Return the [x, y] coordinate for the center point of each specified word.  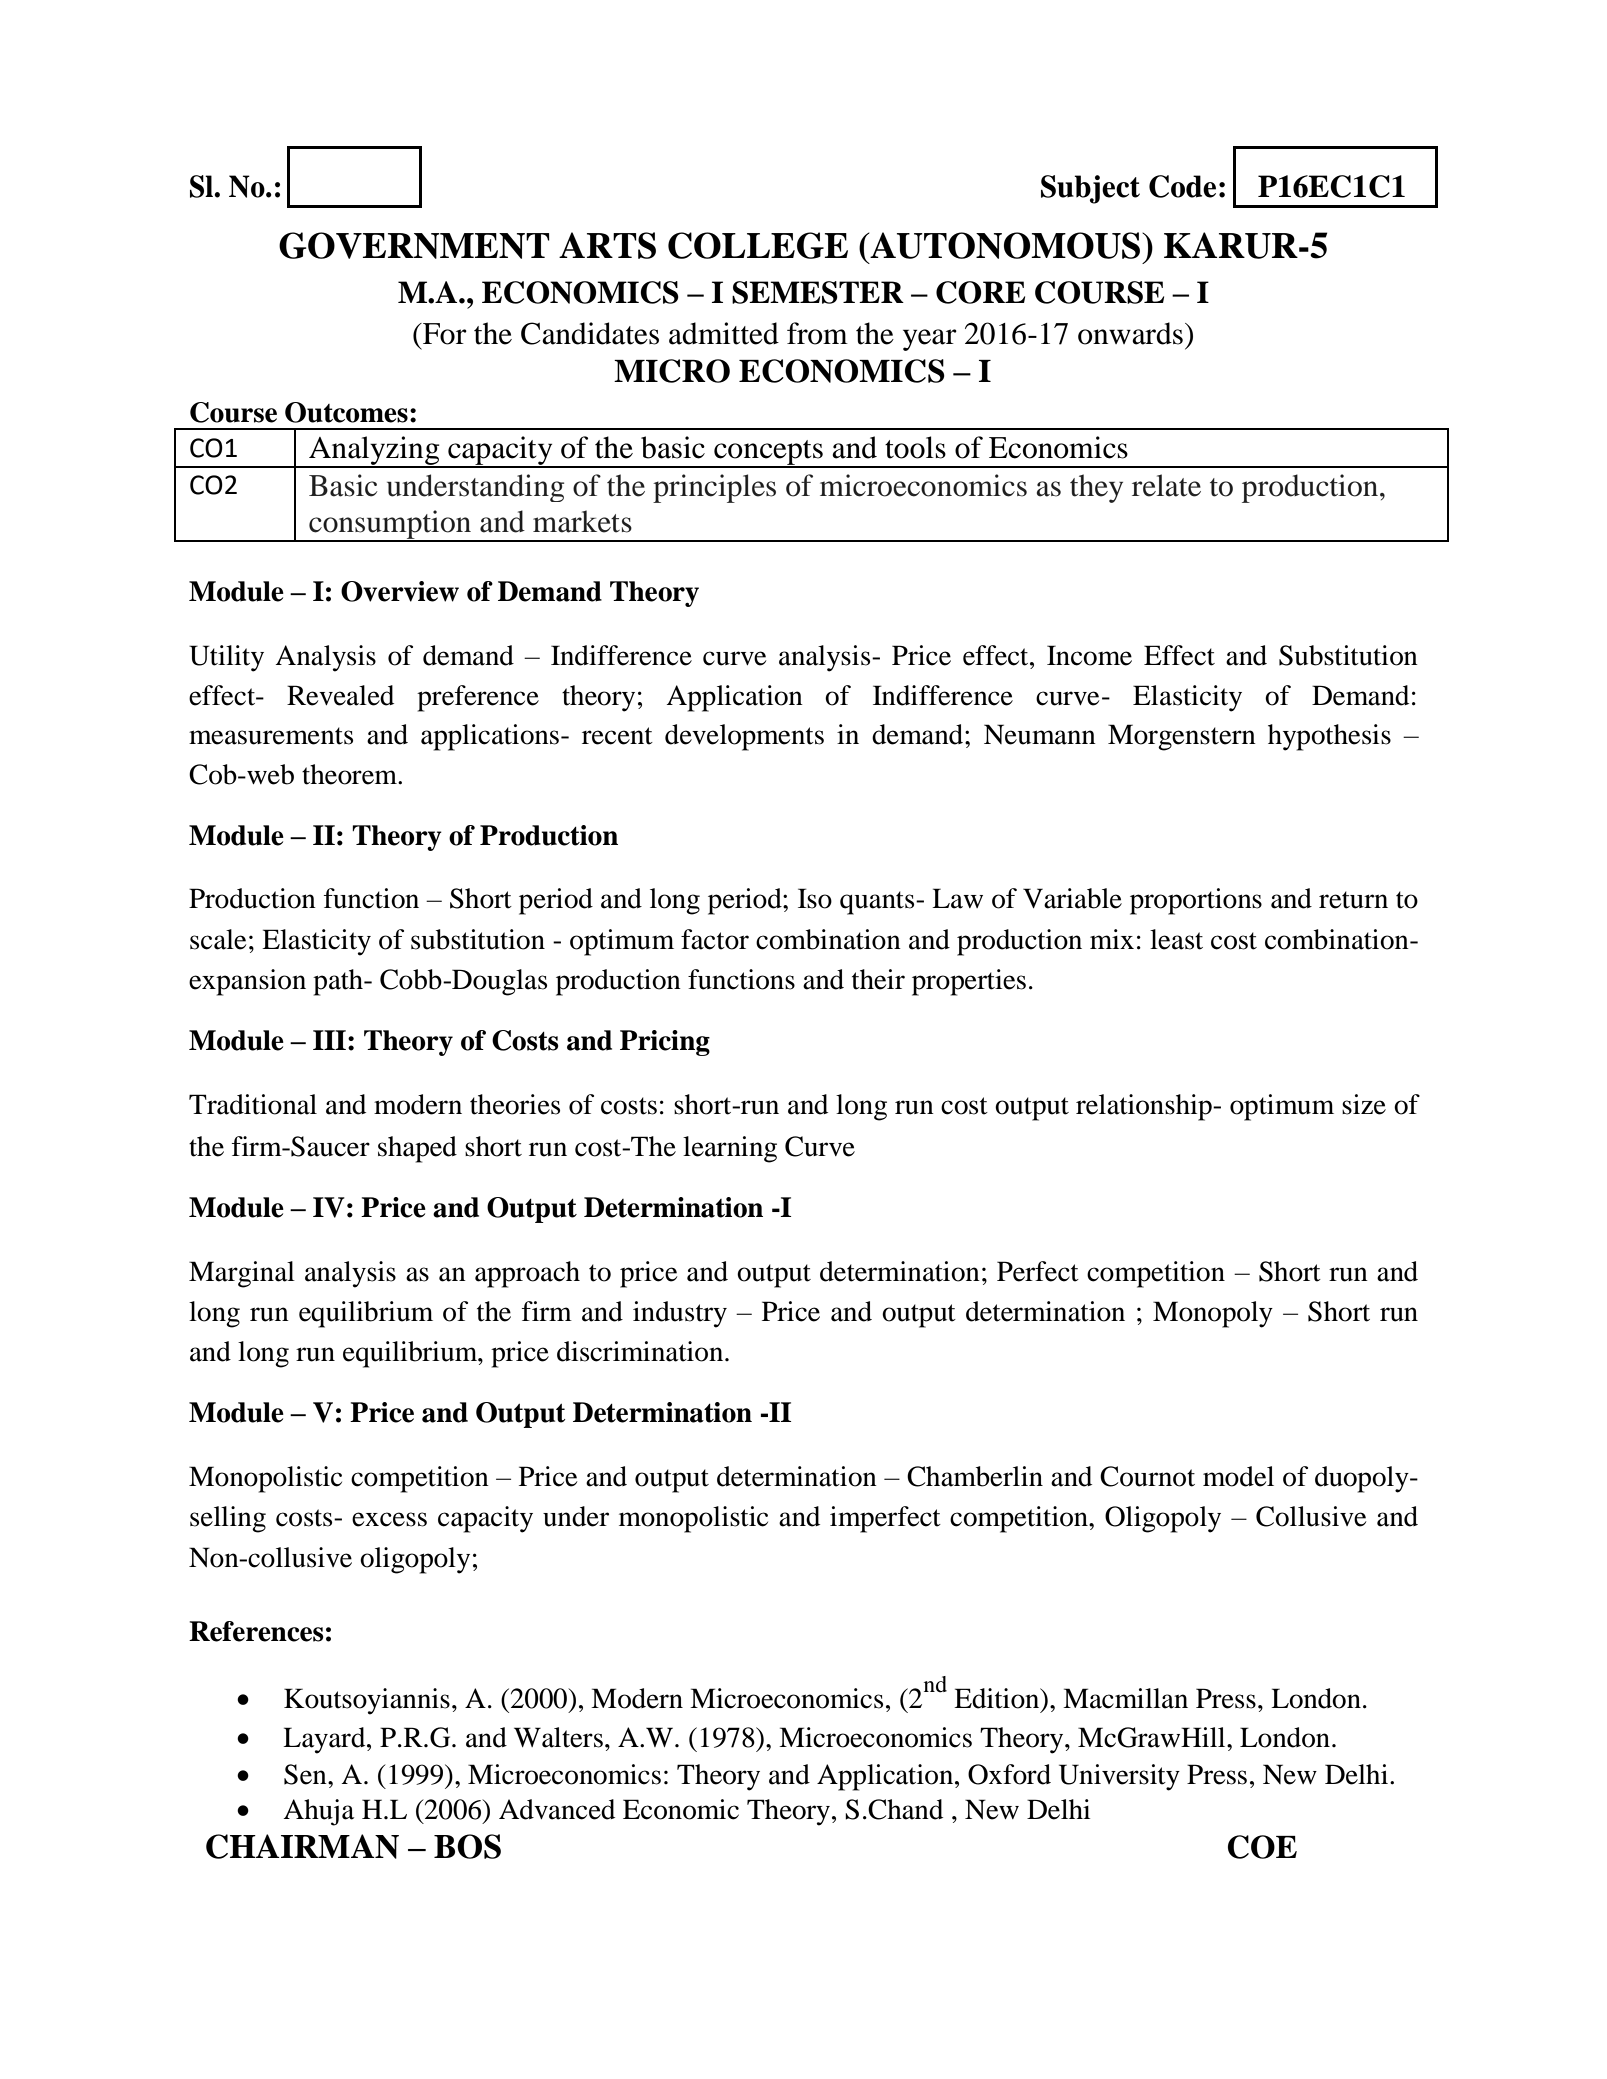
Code [1182, 186]
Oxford [1009, 1774]
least [1176, 939]
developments [744, 737]
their [878, 979]
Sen [306, 1774]
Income [1089, 655]
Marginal [242, 1274]
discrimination [641, 1351]
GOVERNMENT [414, 245]
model [1238, 1476]
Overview [400, 591]
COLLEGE [758, 245]
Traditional [253, 1104]
